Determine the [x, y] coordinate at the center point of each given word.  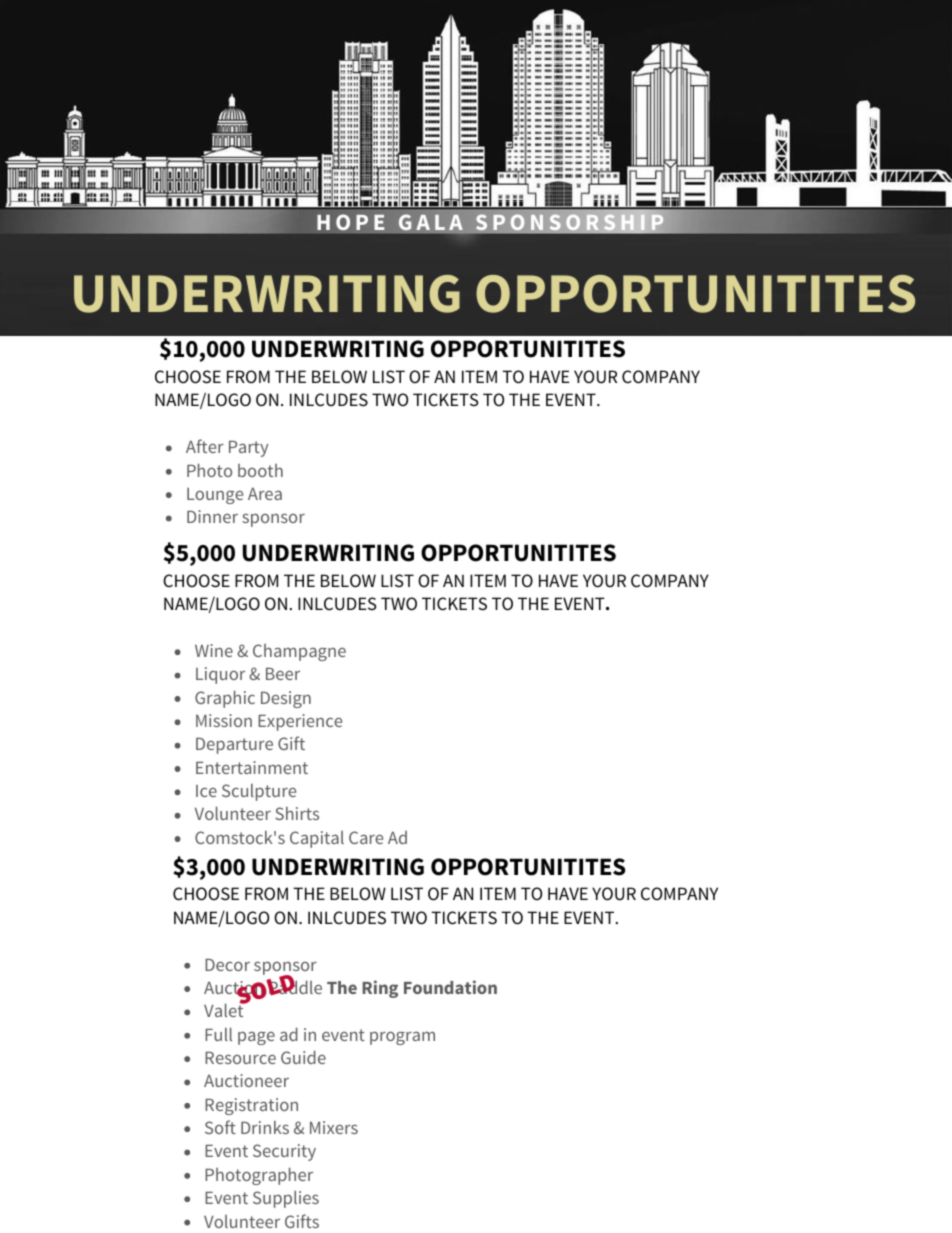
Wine [214, 650]
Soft [220, 1127]
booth [260, 470]
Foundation [450, 987]
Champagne [299, 652]
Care [366, 837]
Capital [317, 839]
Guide [303, 1057]
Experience [300, 722]
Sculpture [259, 792]
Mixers [334, 1127]
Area [265, 494]
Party [248, 449]
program [402, 1038]
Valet [225, 1009]
